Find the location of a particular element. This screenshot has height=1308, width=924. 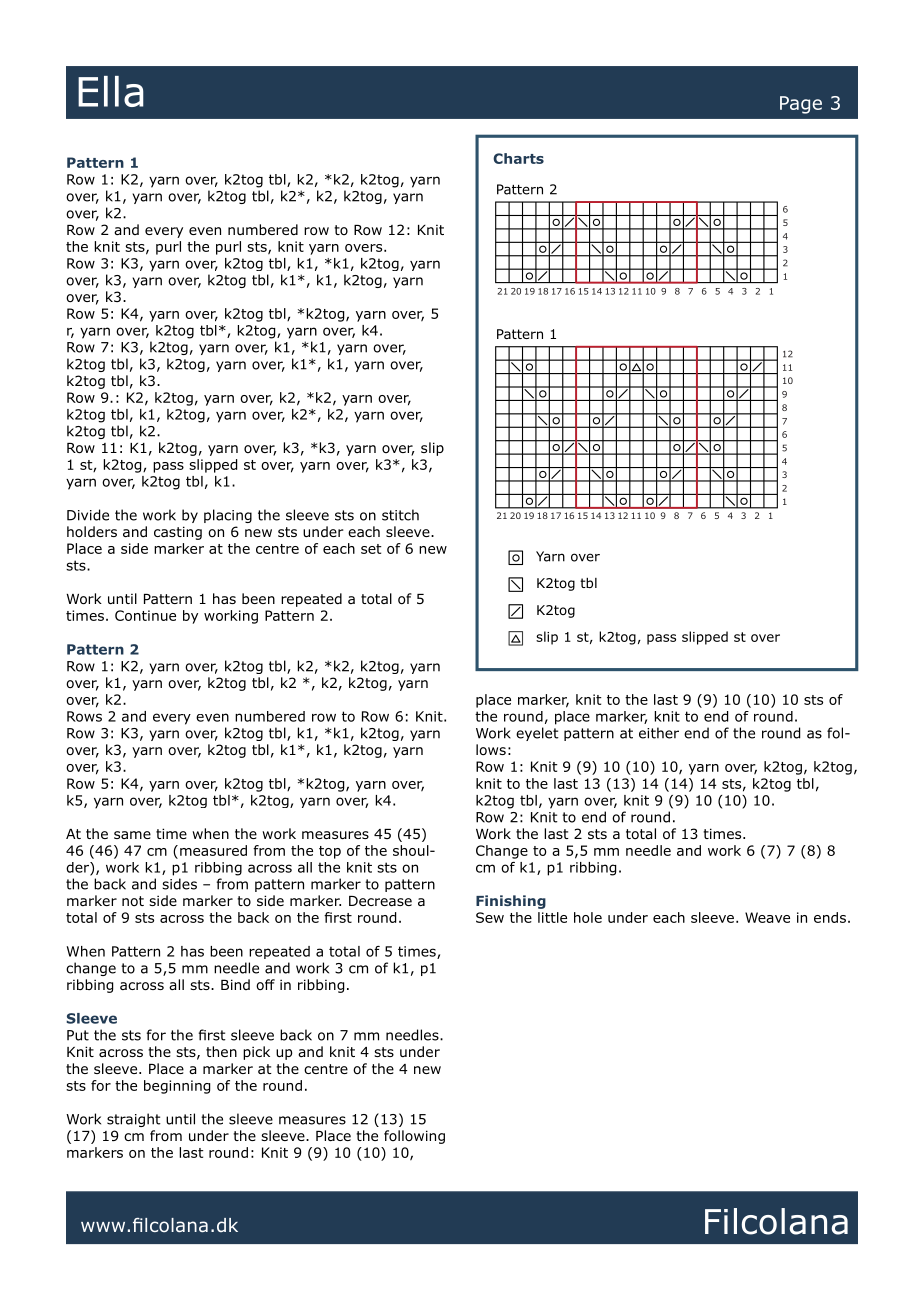

Charts is located at coordinates (518, 158).
